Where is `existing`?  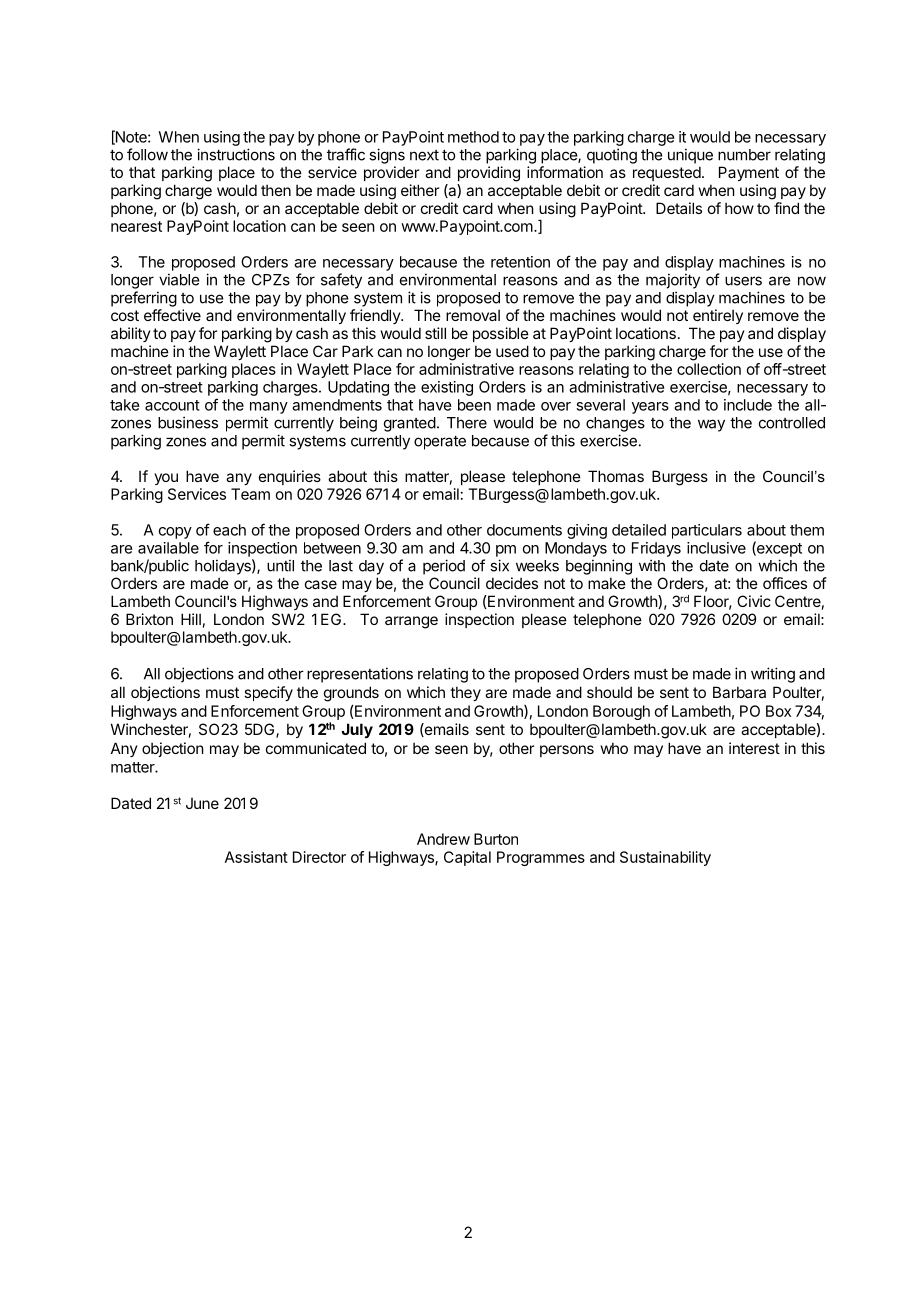
existing is located at coordinates (447, 388).
